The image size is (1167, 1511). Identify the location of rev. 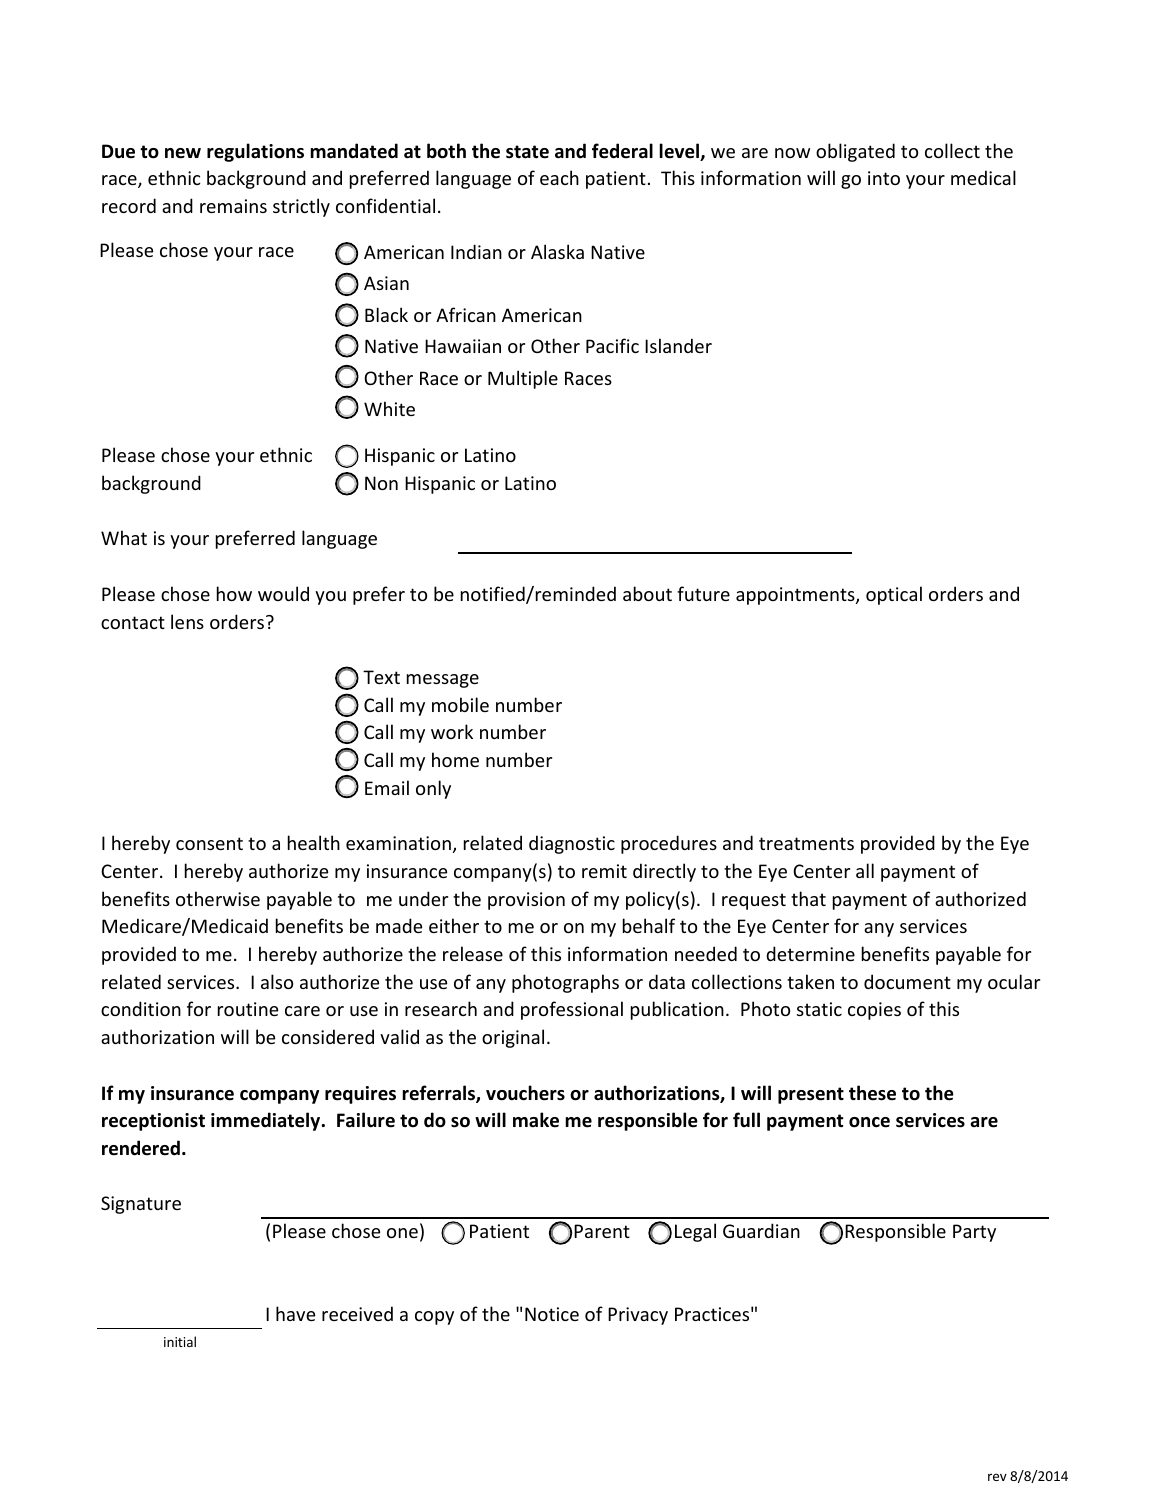
(997, 1477).
